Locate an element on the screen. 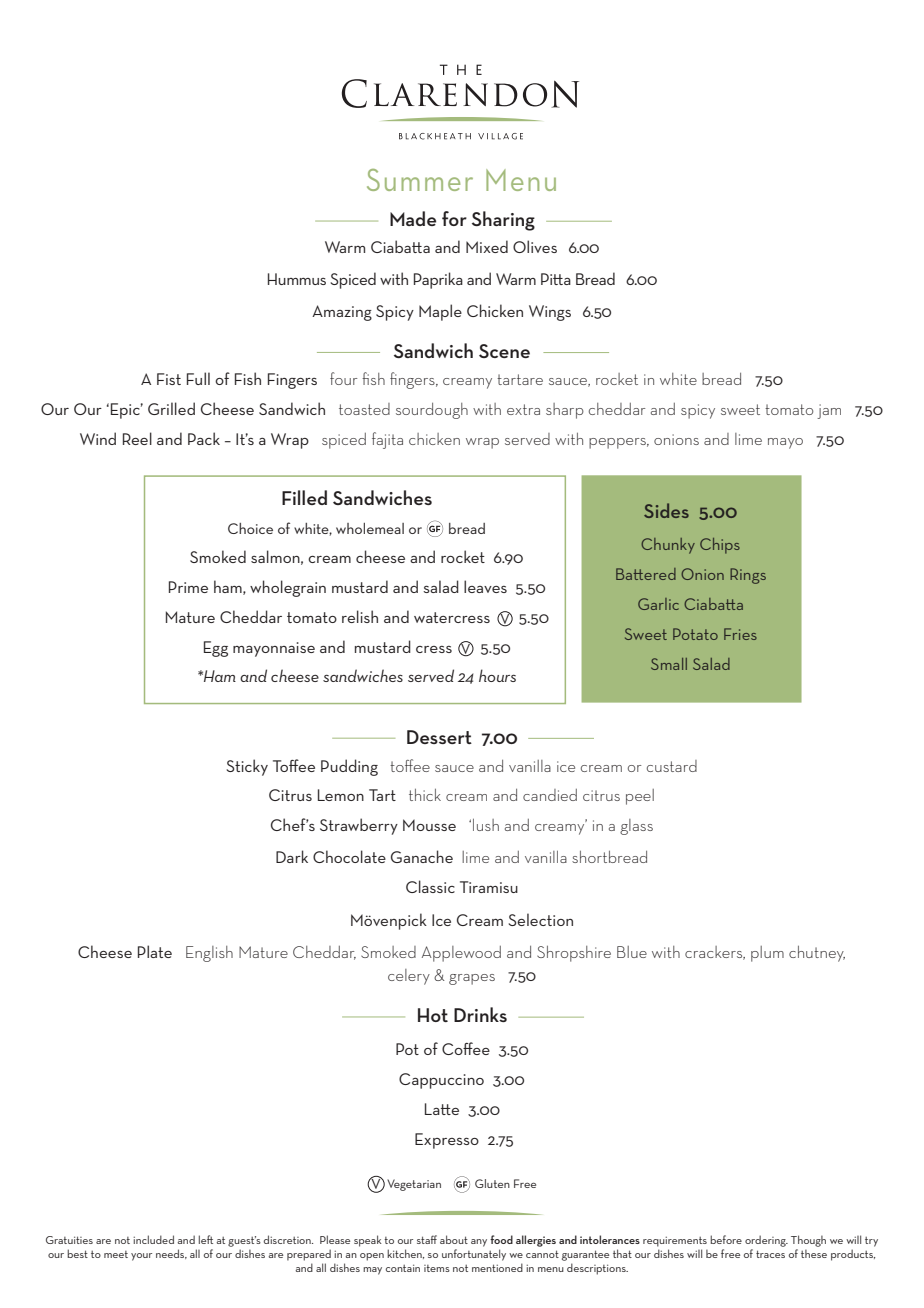  Sharing is located at coordinates (503, 221).
